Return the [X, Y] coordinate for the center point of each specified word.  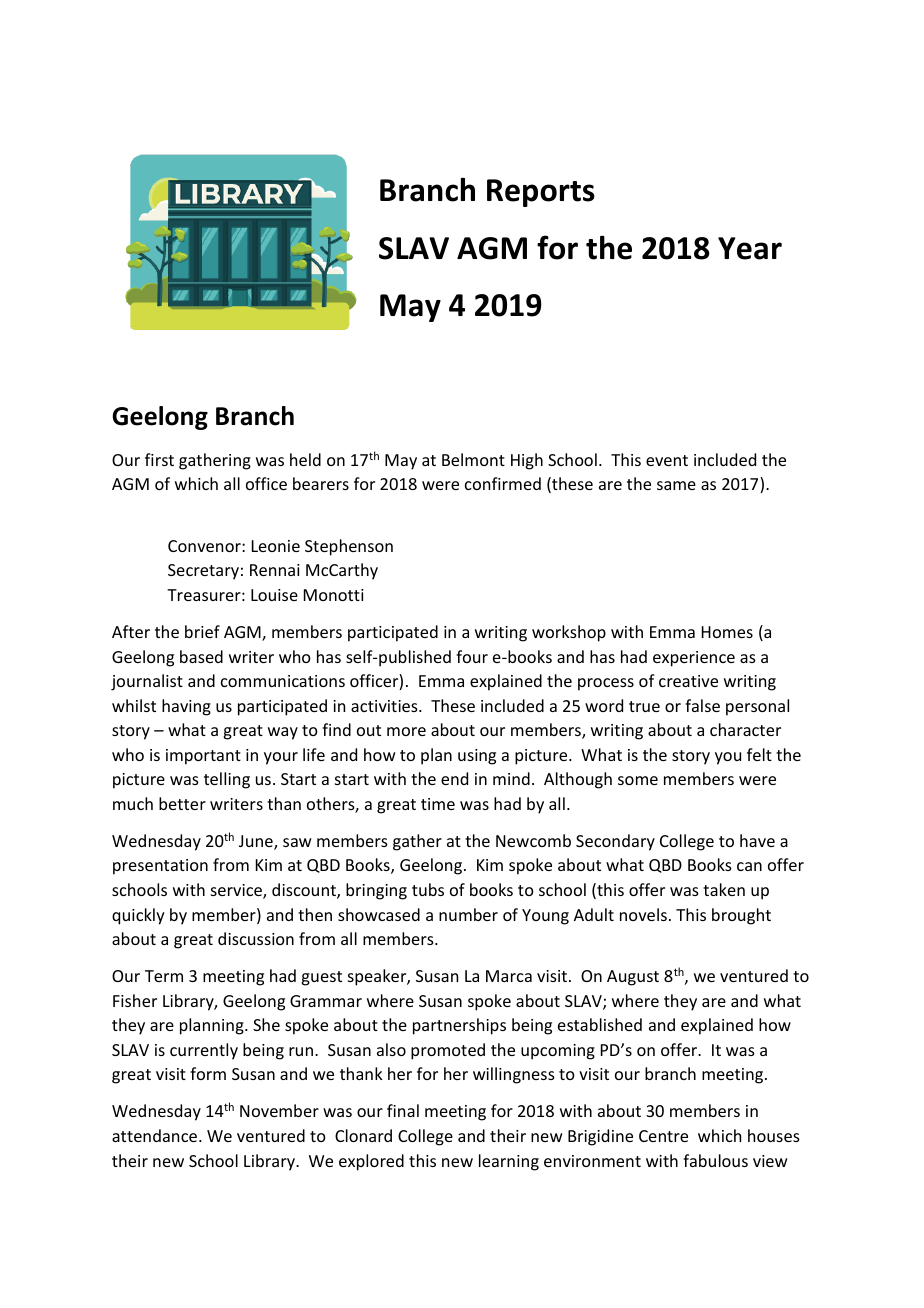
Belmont [473, 459]
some [638, 780]
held [305, 459]
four [472, 656]
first [159, 459]
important [203, 757]
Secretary [203, 572]
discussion [256, 938]
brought [741, 916]
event [667, 460]
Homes [727, 632]
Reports [541, 193]
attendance [154, 1135]
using [477, 757]
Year [750, 248]
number [468, 914]
